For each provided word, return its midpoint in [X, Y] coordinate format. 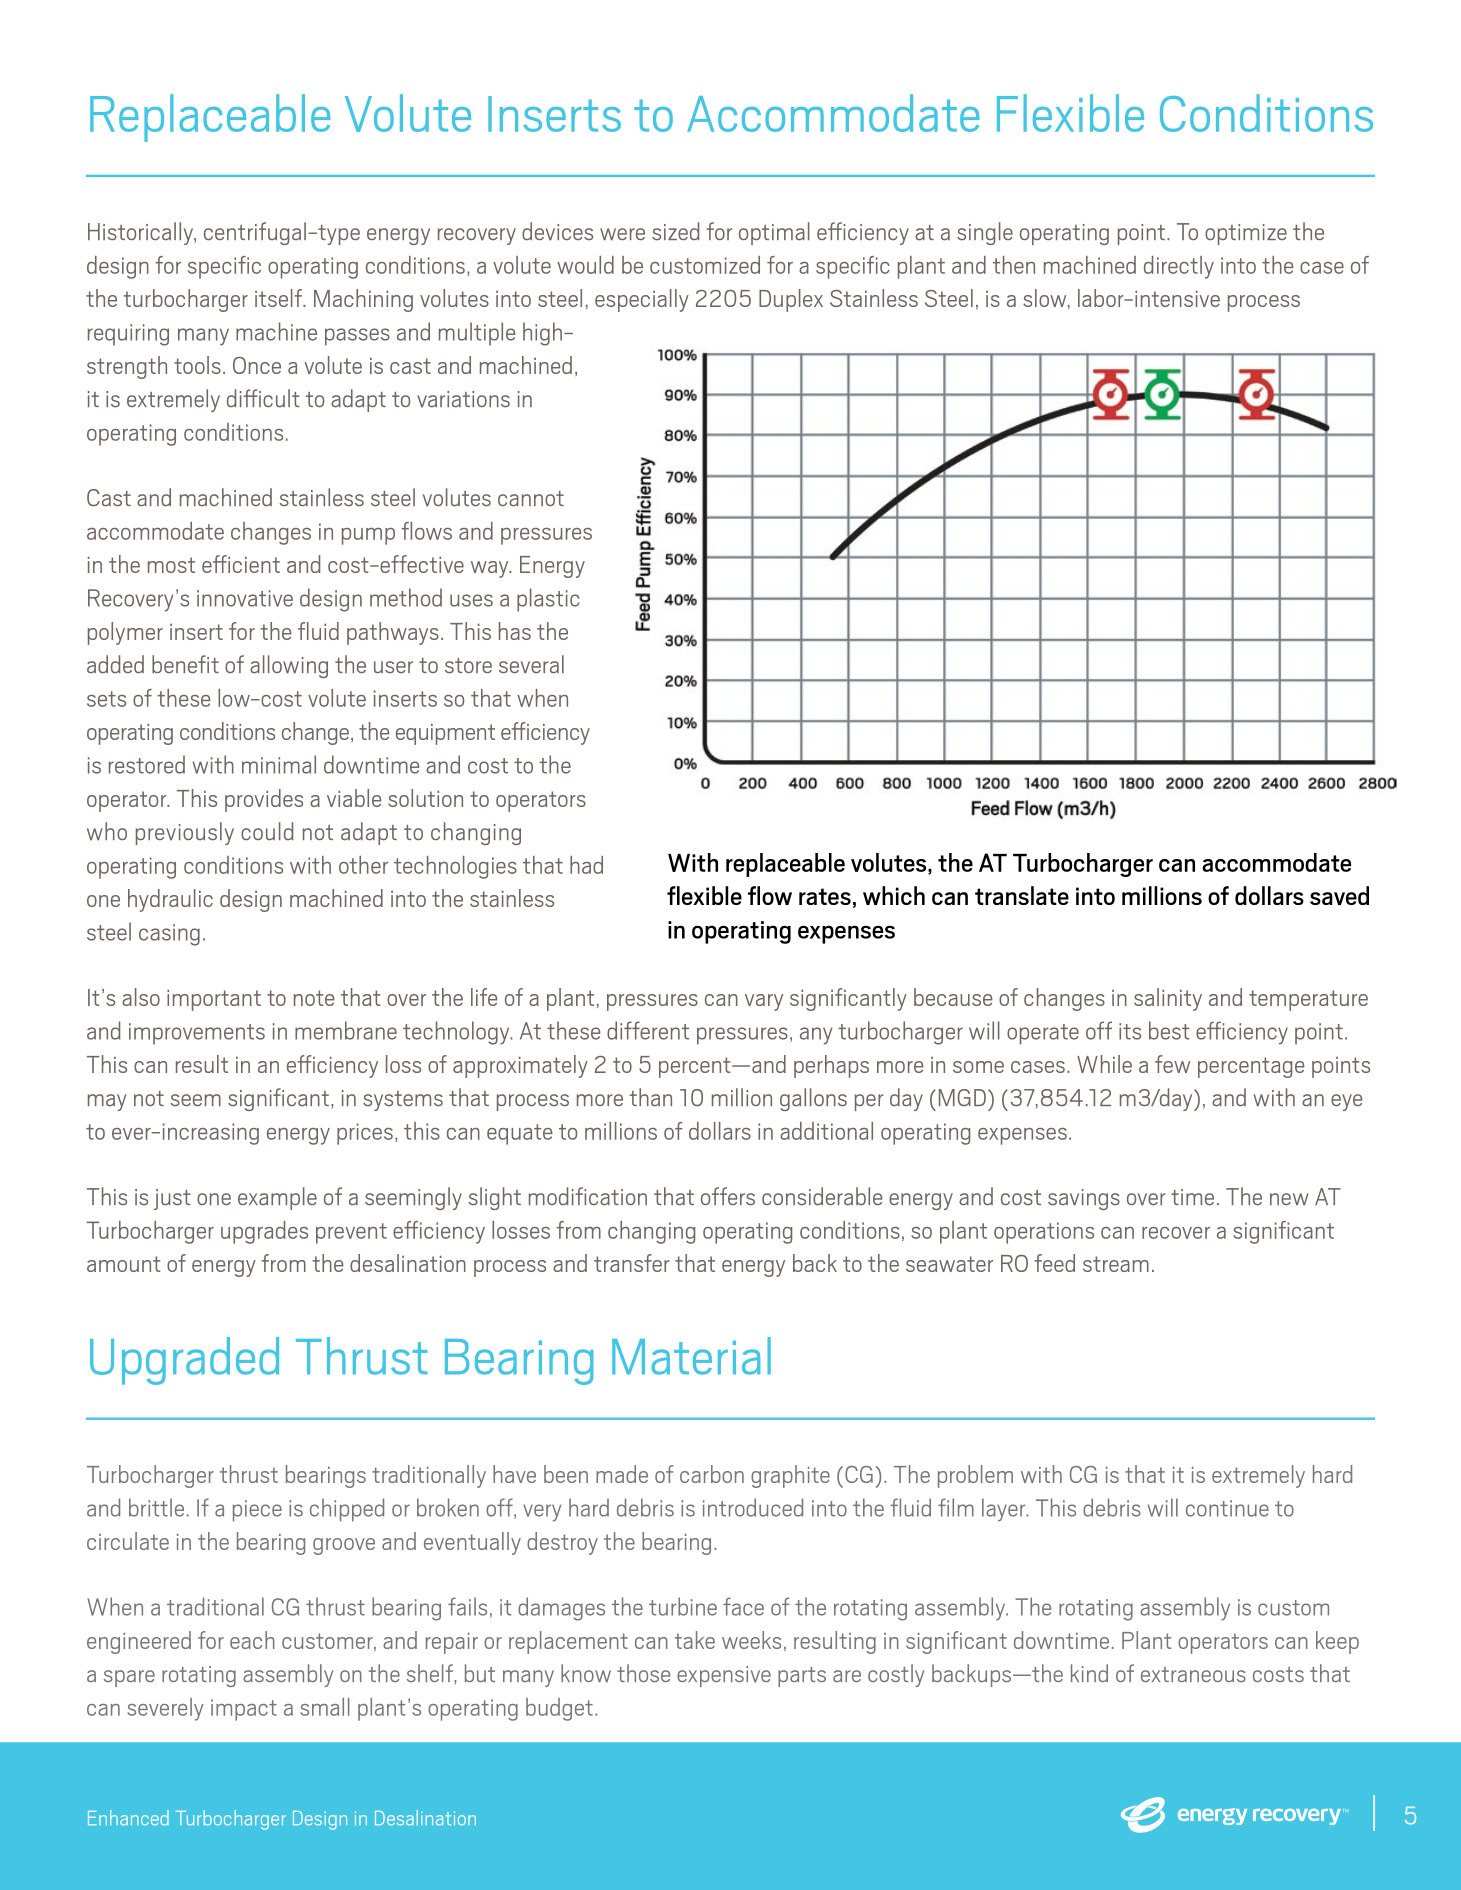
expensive [724, 1676]
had [586, 865]
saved [1339, 895]
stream [1116, 1264]
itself [279, 298]
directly [1179, 267]
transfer [632, 1263]
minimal [279, 764]
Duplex [791, 300]
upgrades [264, 1232]
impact [244, 1710]
